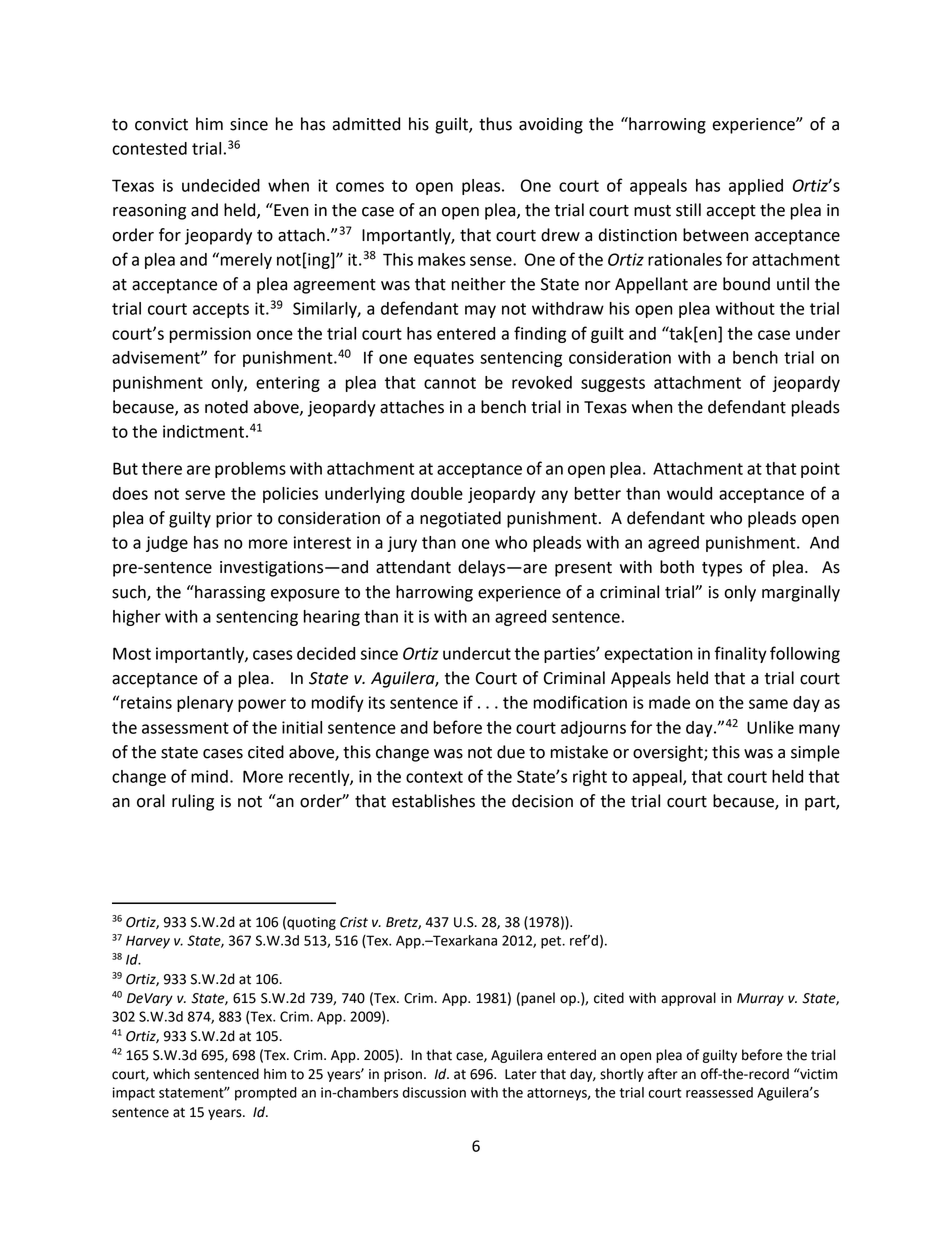 The height and width of the screenshot is (1233, 952). Describe the element at coordinates (495, 124) in the screenshot. I see `thus` at that location.
